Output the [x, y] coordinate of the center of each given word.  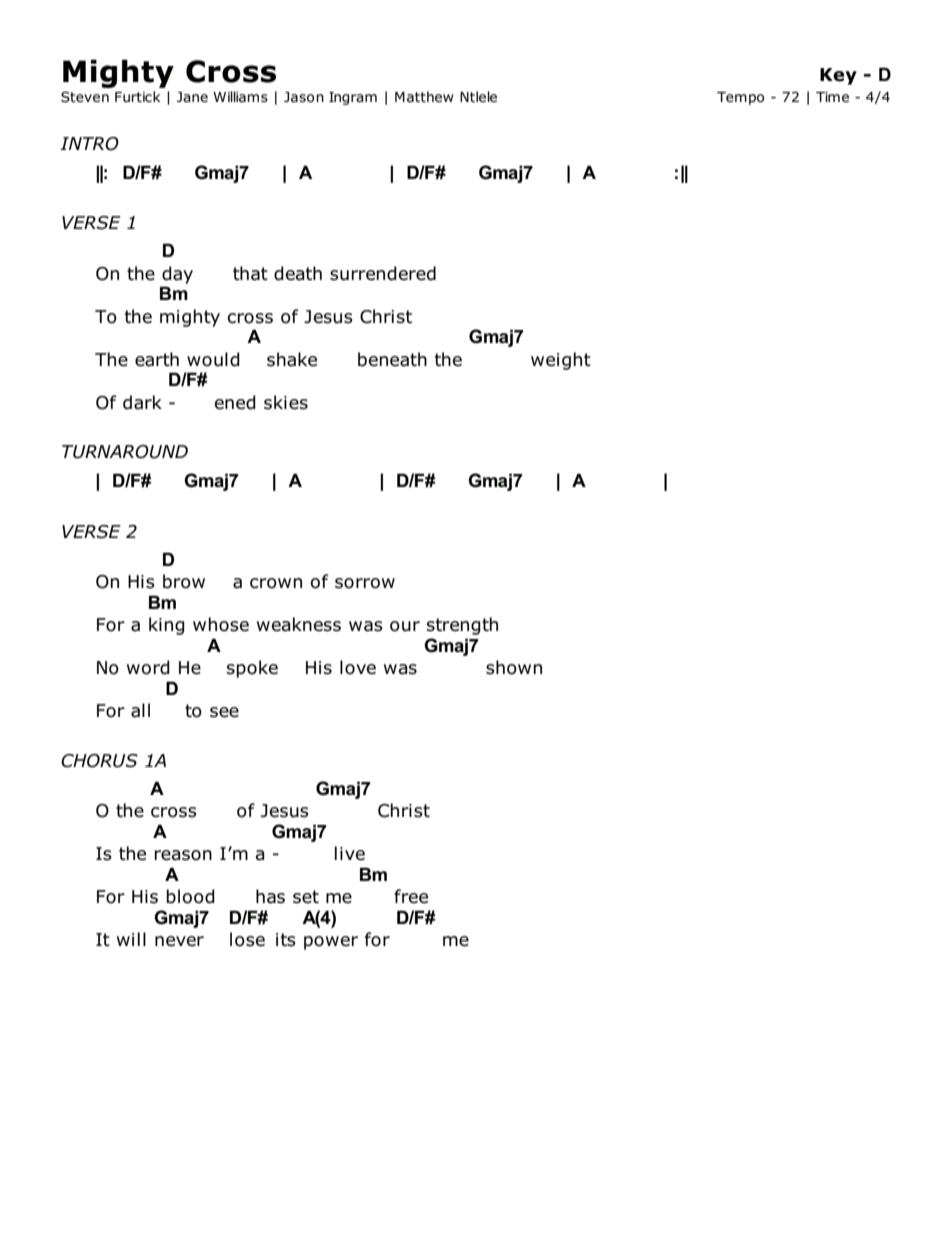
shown [514, 667]
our [405, 626]
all [140, 710]
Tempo [740, 98]
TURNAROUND [125, 452]
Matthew [424, 97]
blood [191, 896]
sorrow [365, 583]
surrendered [383, 273]
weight [561, 361]
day [177, 275]
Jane [192, 97]
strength [462, 626]
